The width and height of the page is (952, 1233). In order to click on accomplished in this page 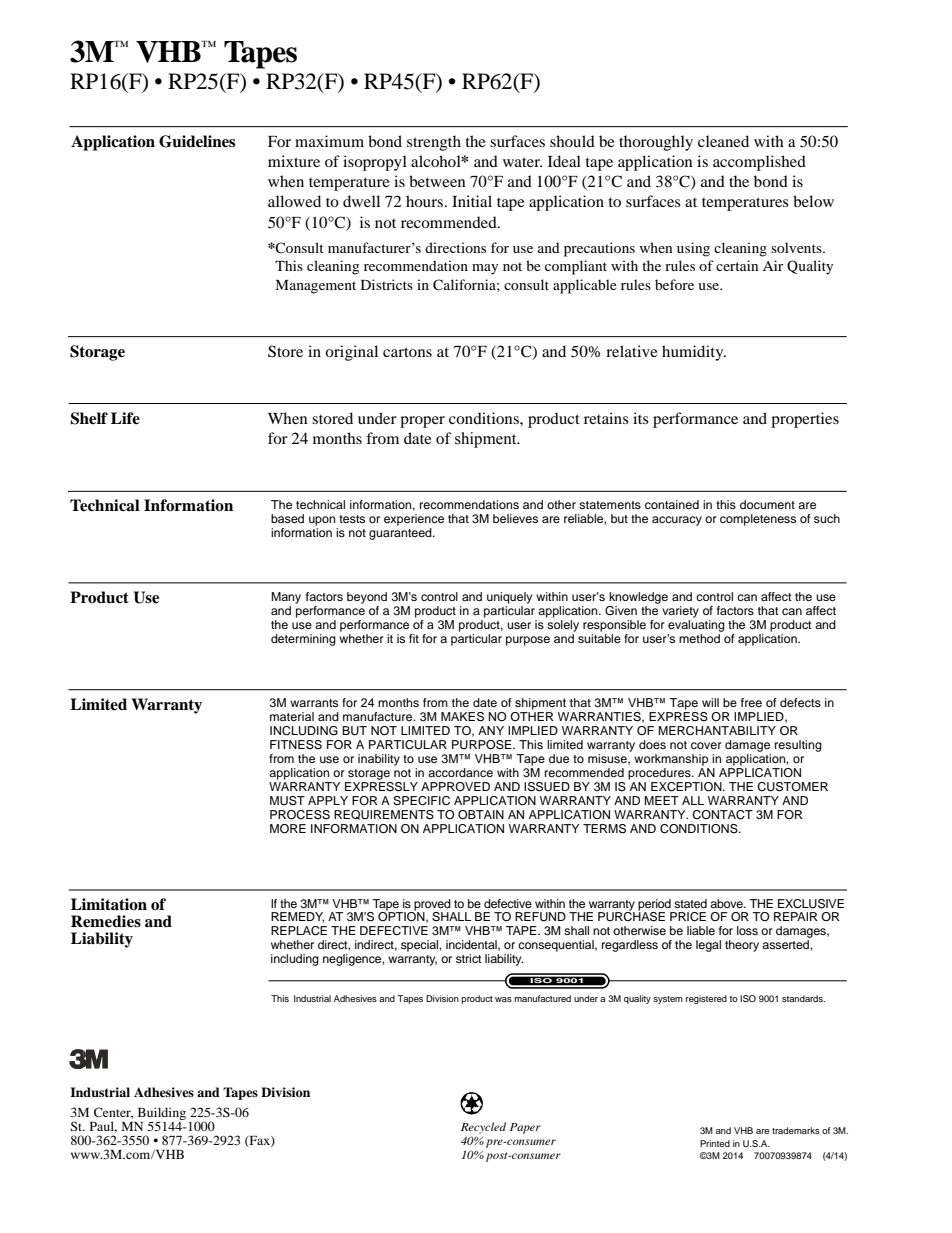, I will do `click(759, 163)`.
